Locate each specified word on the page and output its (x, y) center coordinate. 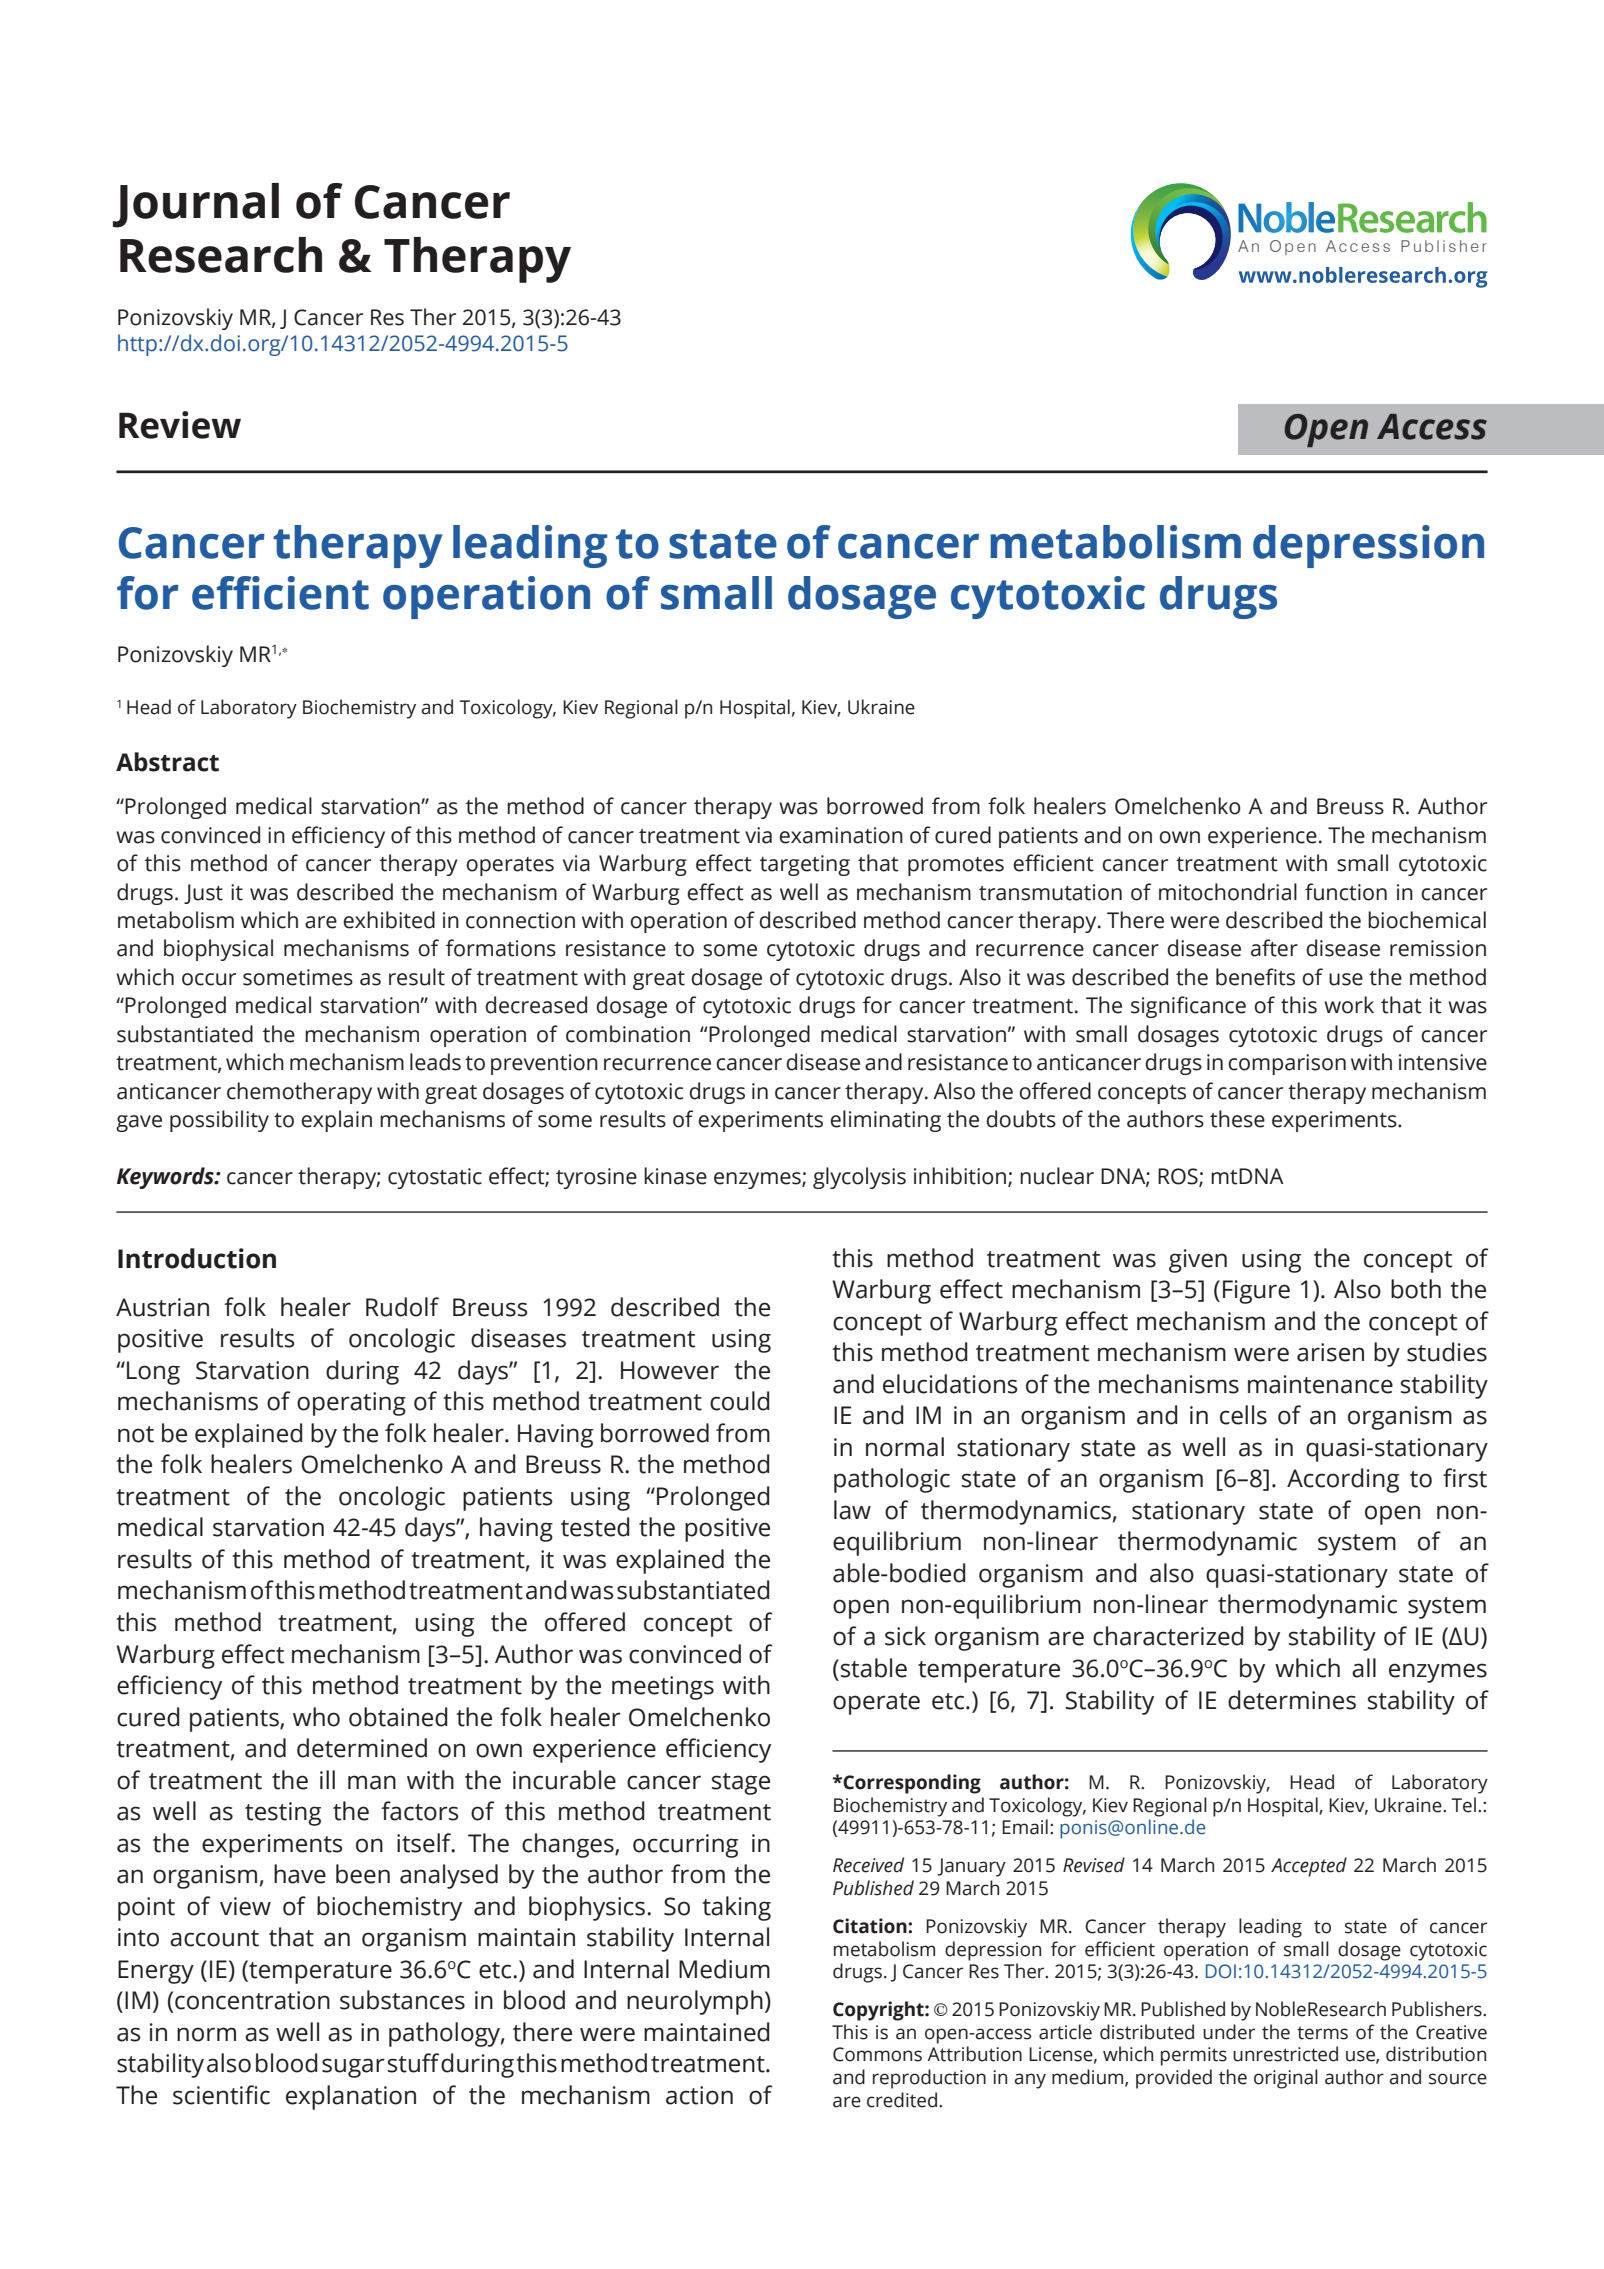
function (1346, 892)
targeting (805, 865)
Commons (877, 2054)
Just (203, 894)
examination (841, 835)
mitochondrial (1228, 892)
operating (351, 1404)
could (740, 1401)
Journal (196, 205)
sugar (353, 2068)
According (1343, 1480)
